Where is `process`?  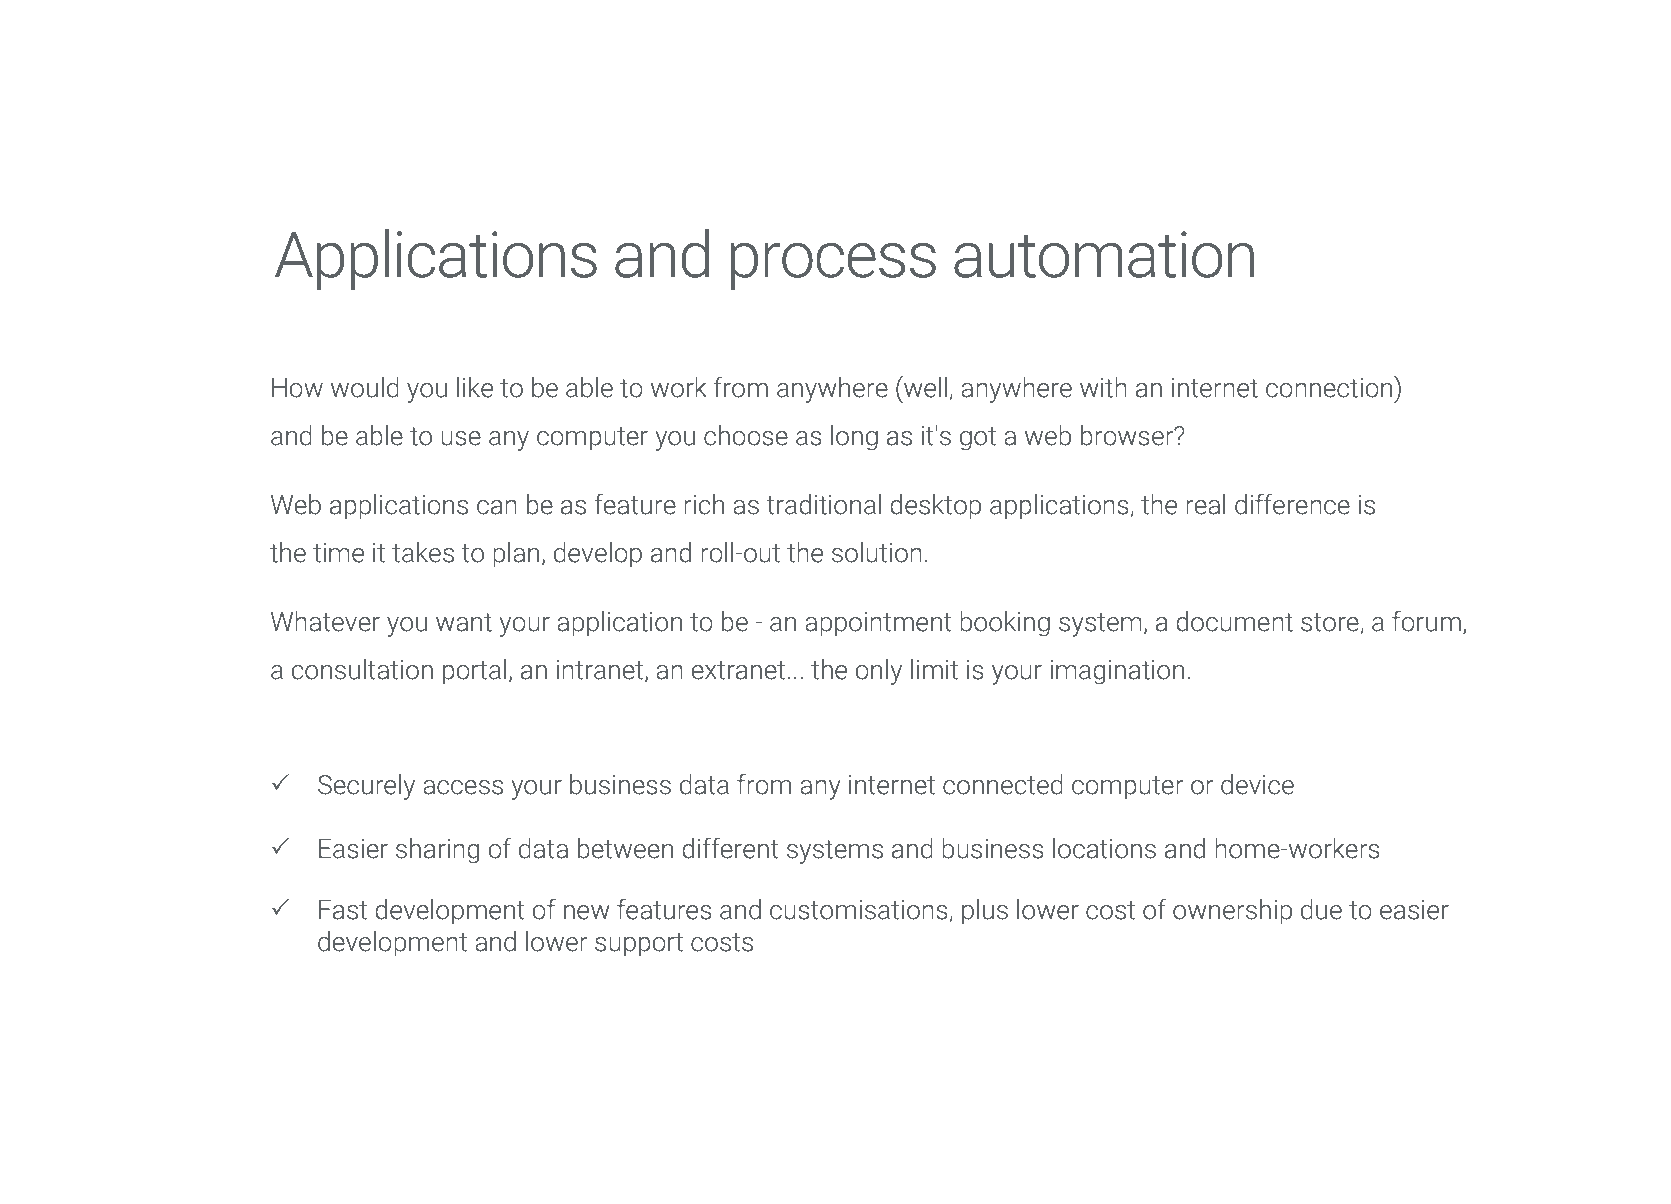 process is located at coordinates (833, 266).
